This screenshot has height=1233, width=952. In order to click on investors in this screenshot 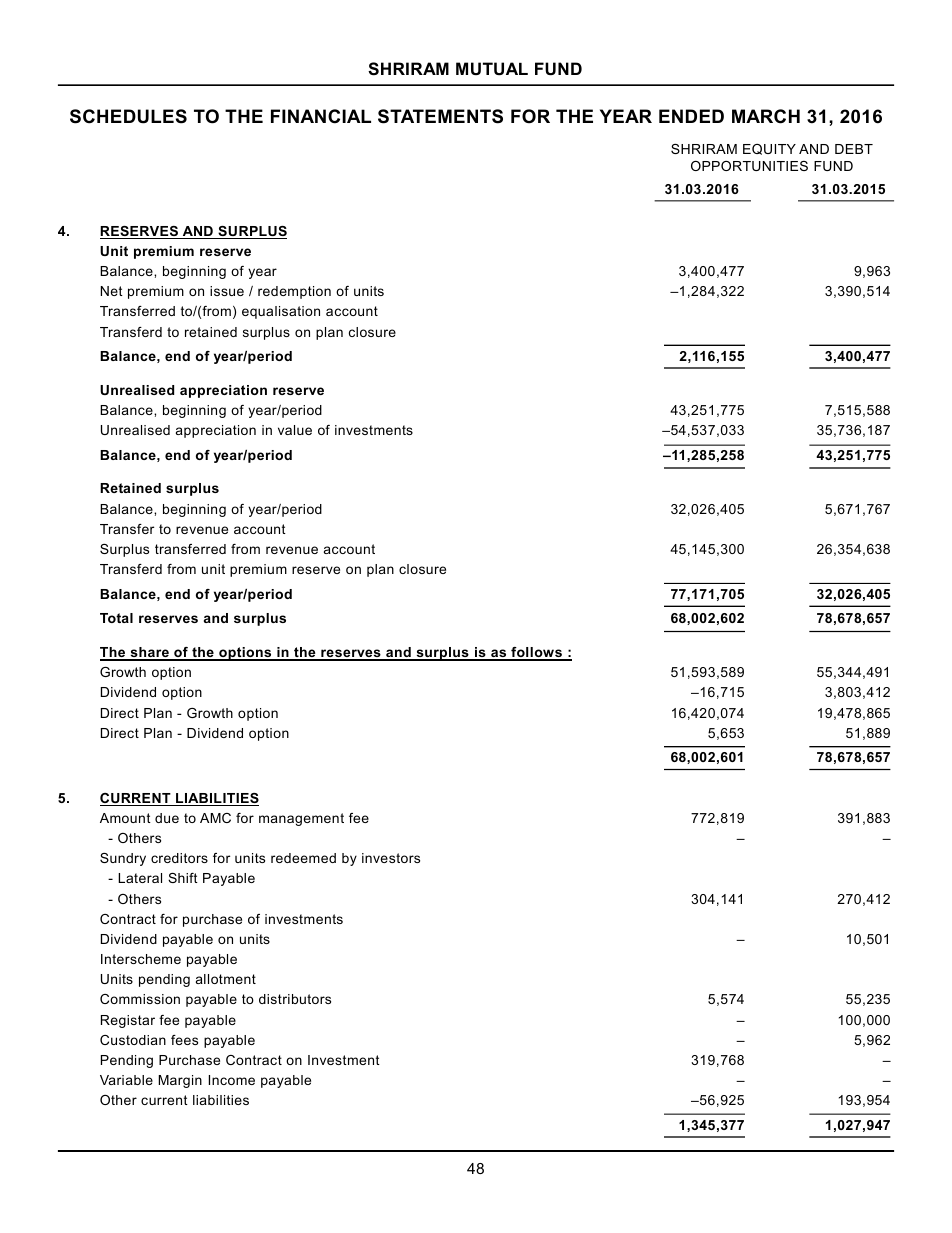, I will do `click(391, 858)`.
